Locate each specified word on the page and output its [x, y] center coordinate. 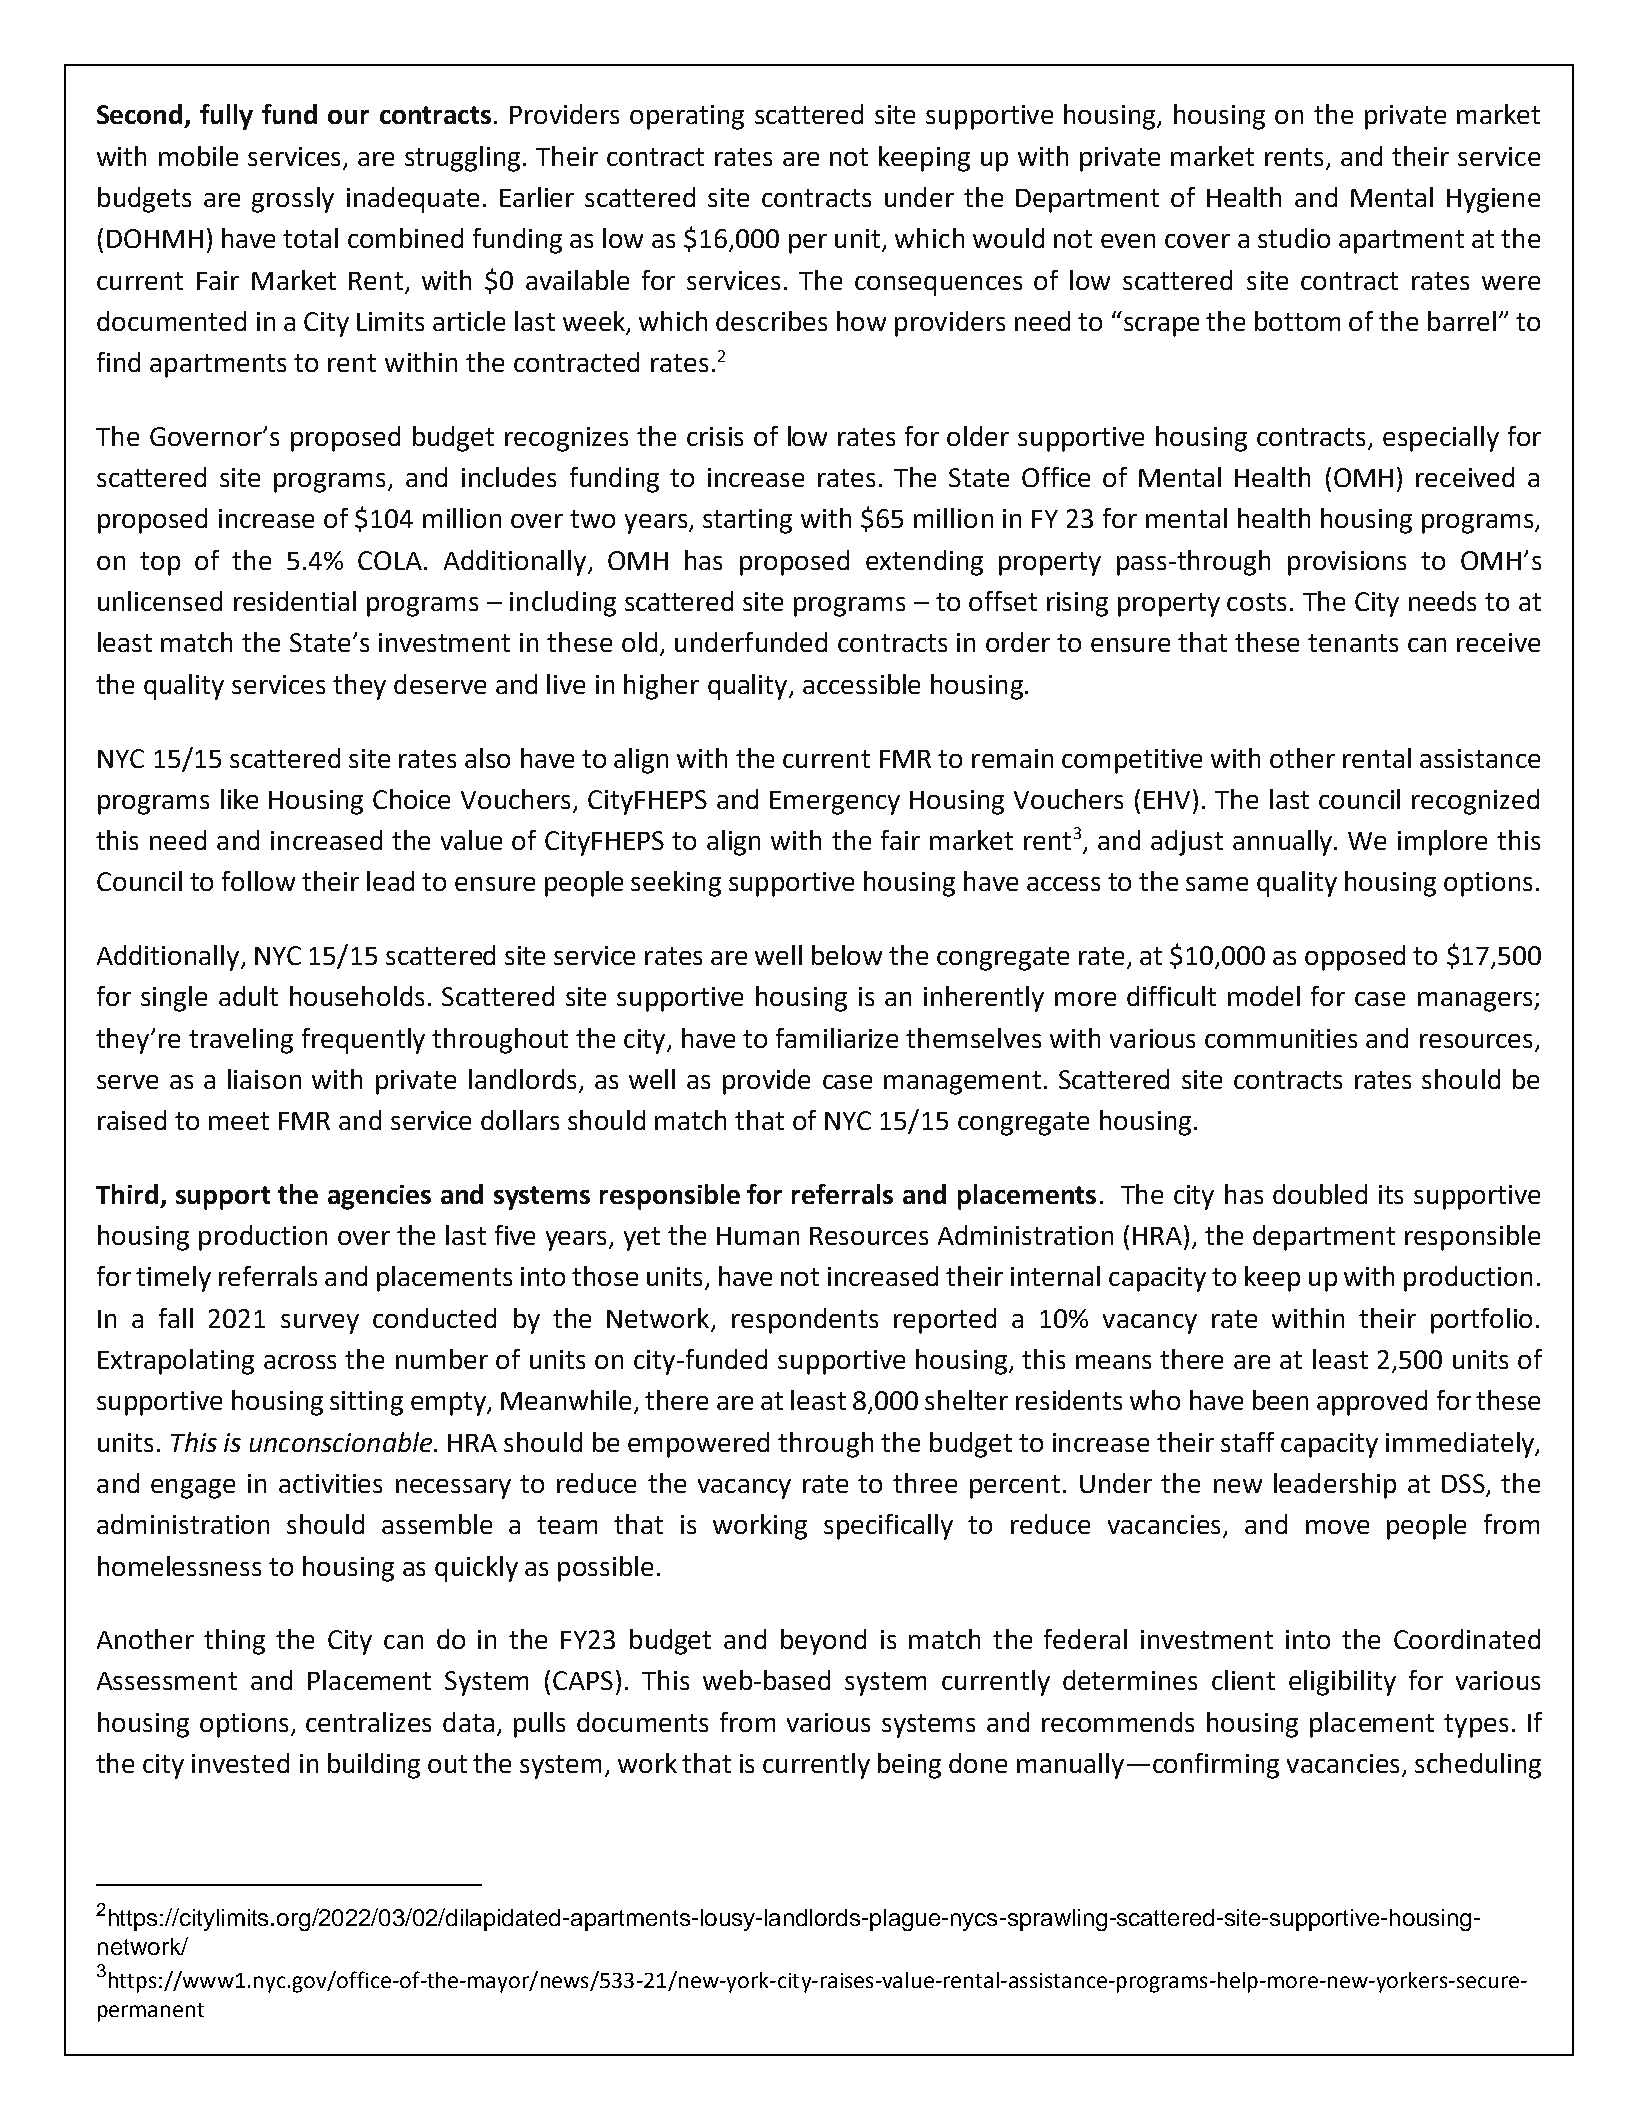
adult [248, 996]
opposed [1355, 958]
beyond [823, 1642]
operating [687, 117]
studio [1294, 238]
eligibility [1342, 1683]
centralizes [368, 1722]
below [847, 955]
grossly [293, 200]
